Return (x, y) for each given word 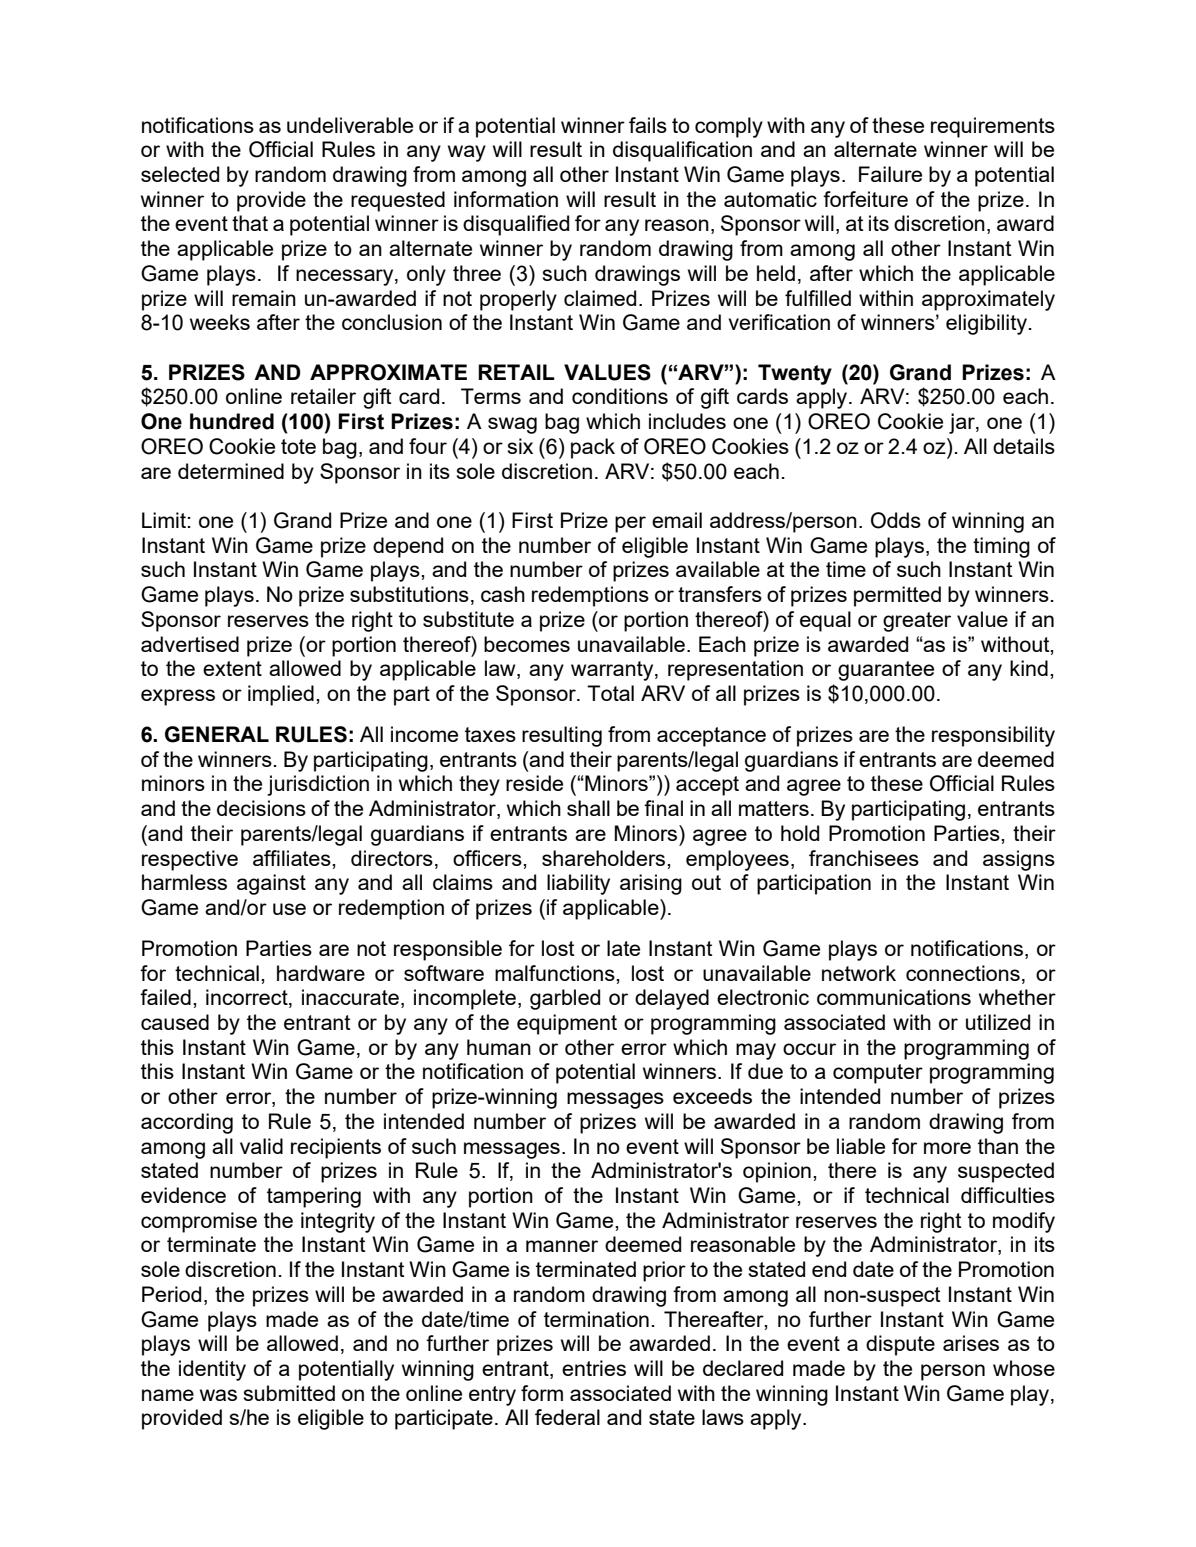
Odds (896, 520)
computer (878, 1074)
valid (261, 1146)
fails (648, 125)
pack (593, 448)
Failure (890, 174)
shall (588, 808)
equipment (567, 1024)
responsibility (993, 736)
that (250, 223)
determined (231, 471)
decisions (261, 808)
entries (594, 1368)
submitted (289, 1393)
